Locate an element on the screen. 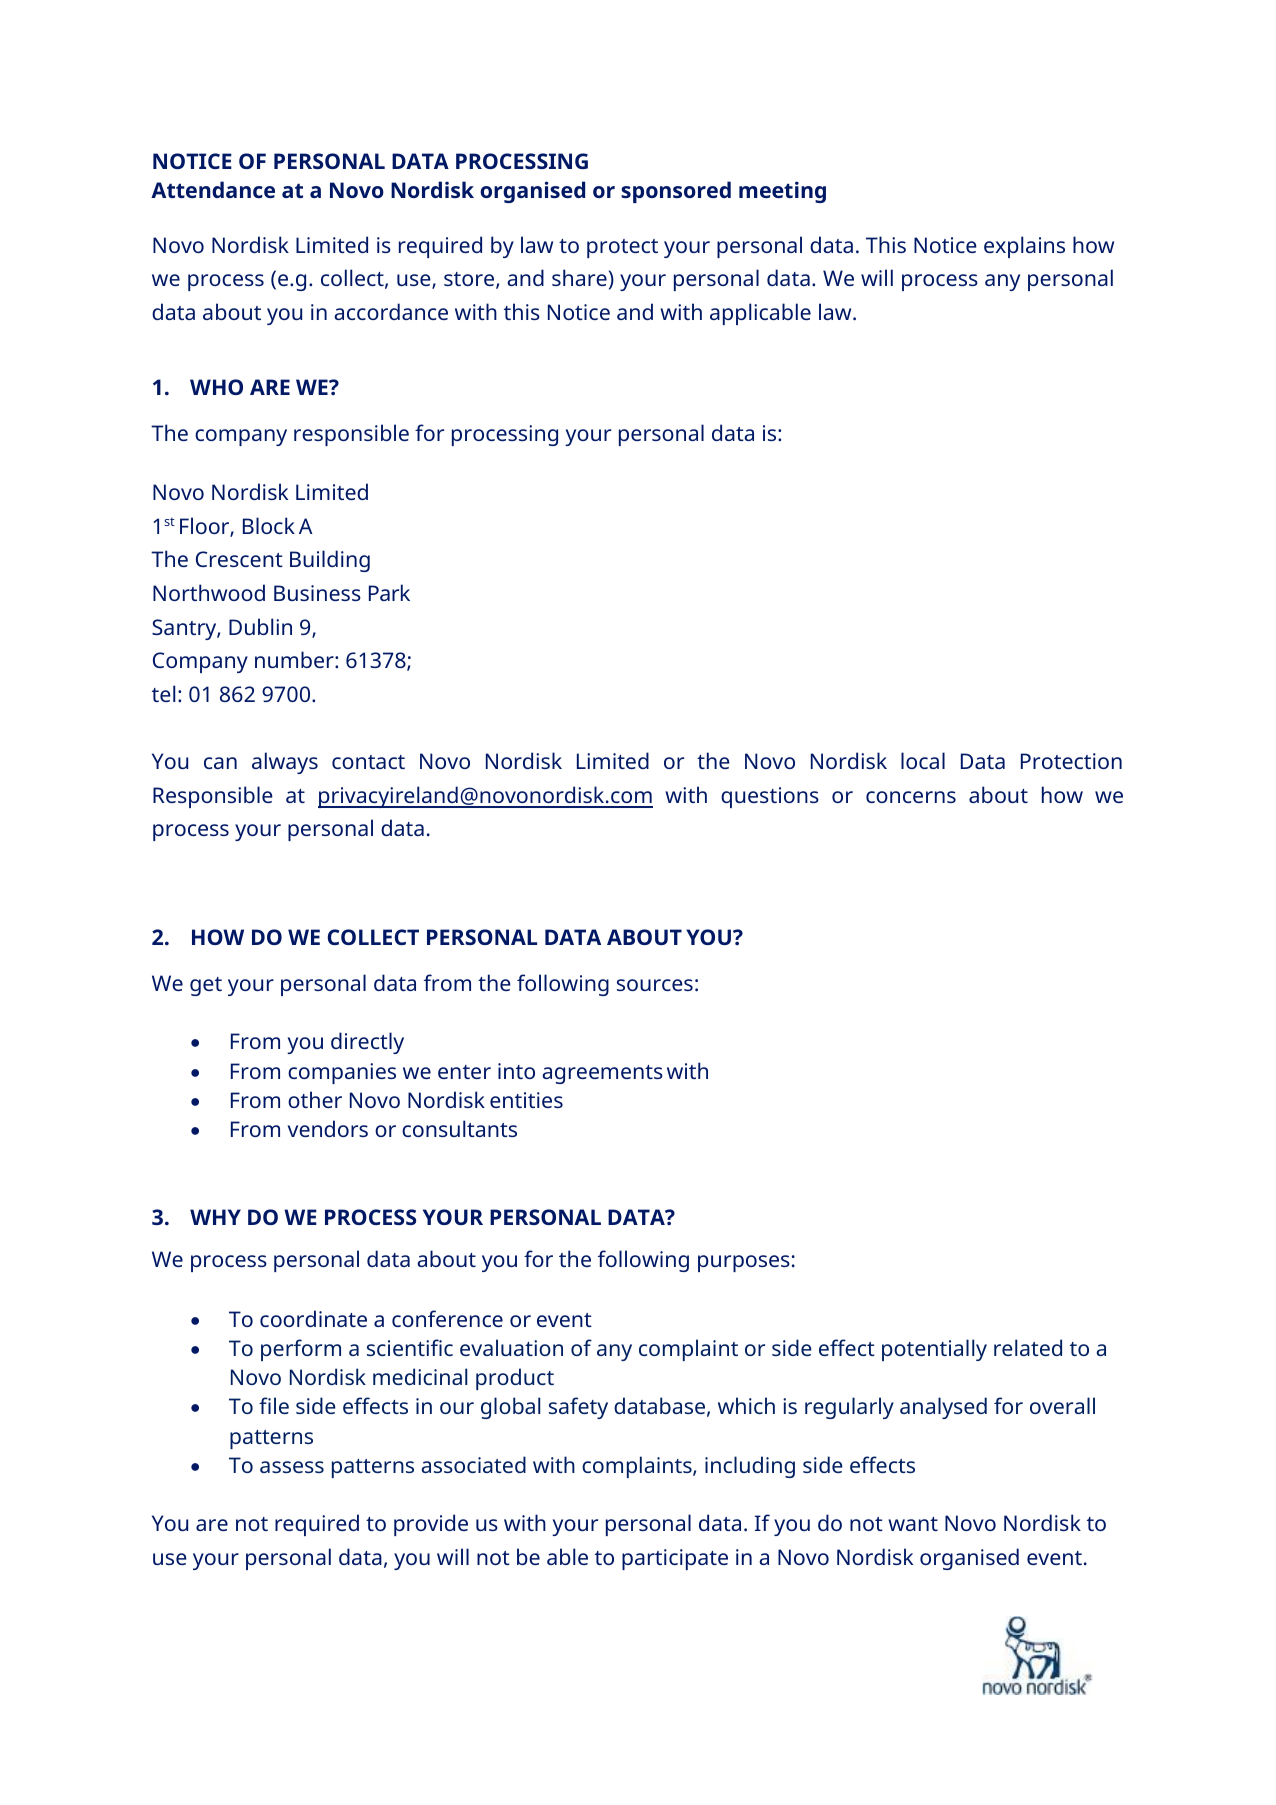  sources is located at coordinates (655, 985).
